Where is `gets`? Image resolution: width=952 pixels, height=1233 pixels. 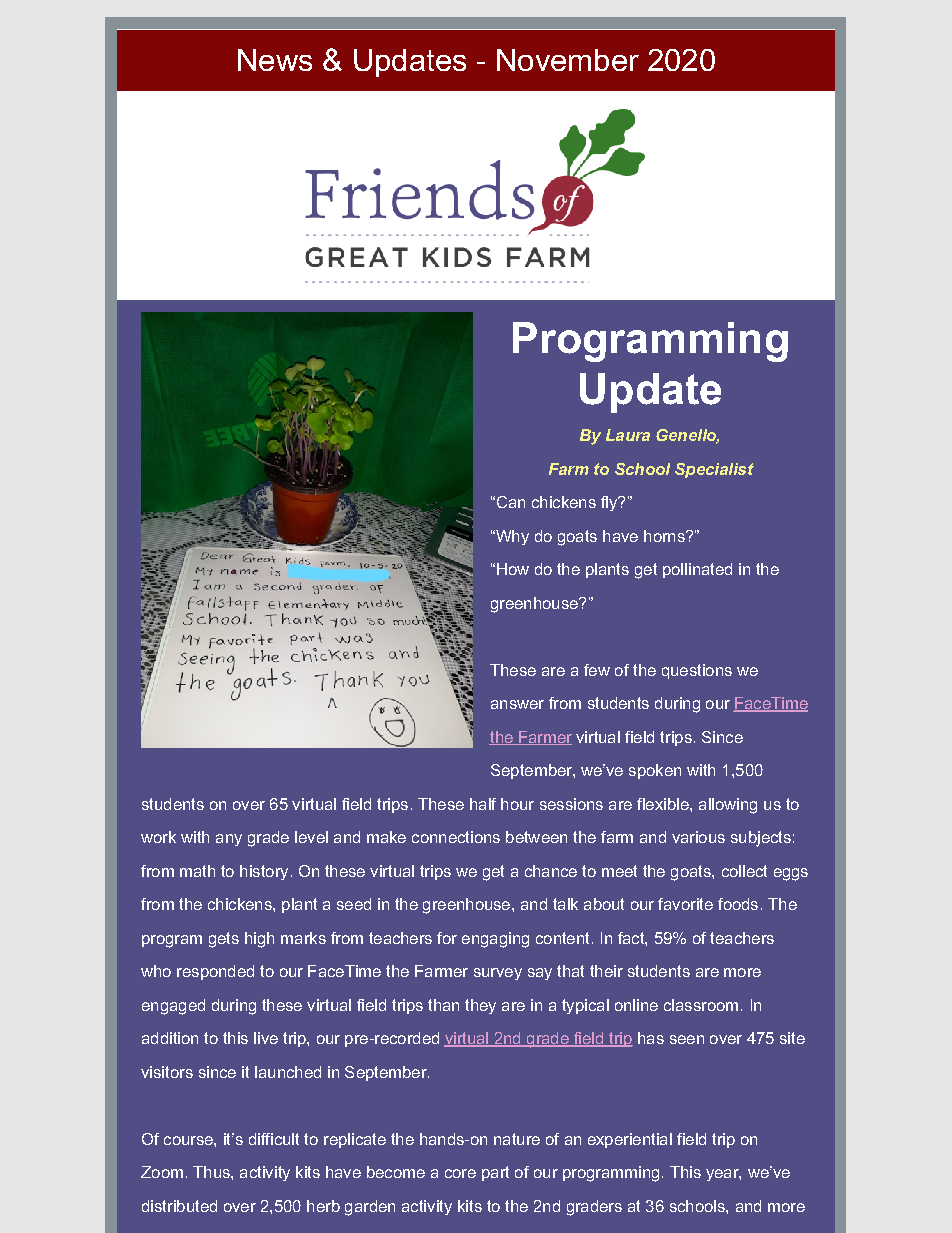
gets is located at coordinates (224, 940).
